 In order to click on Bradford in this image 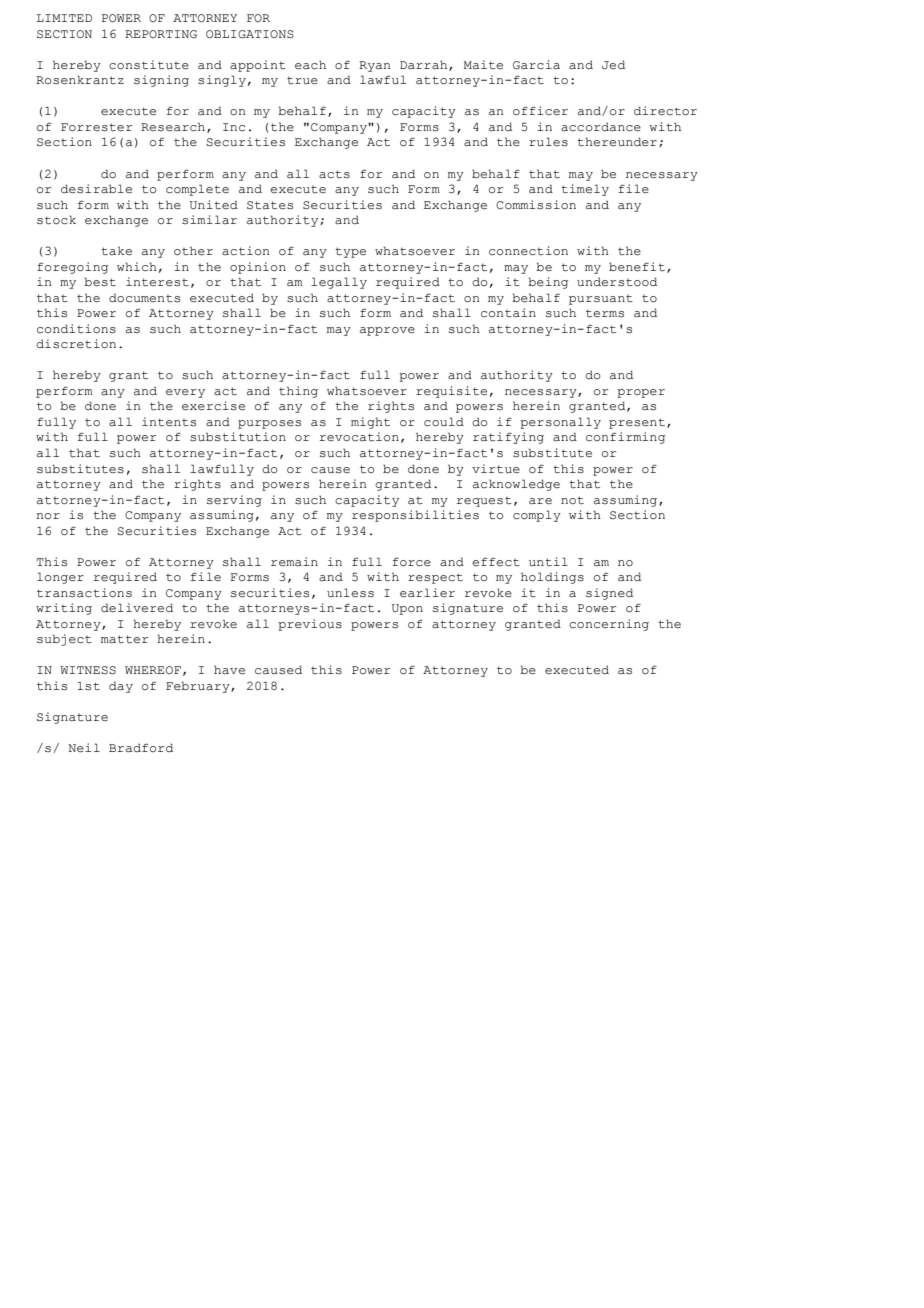, I will do `click(141, 747)`.
